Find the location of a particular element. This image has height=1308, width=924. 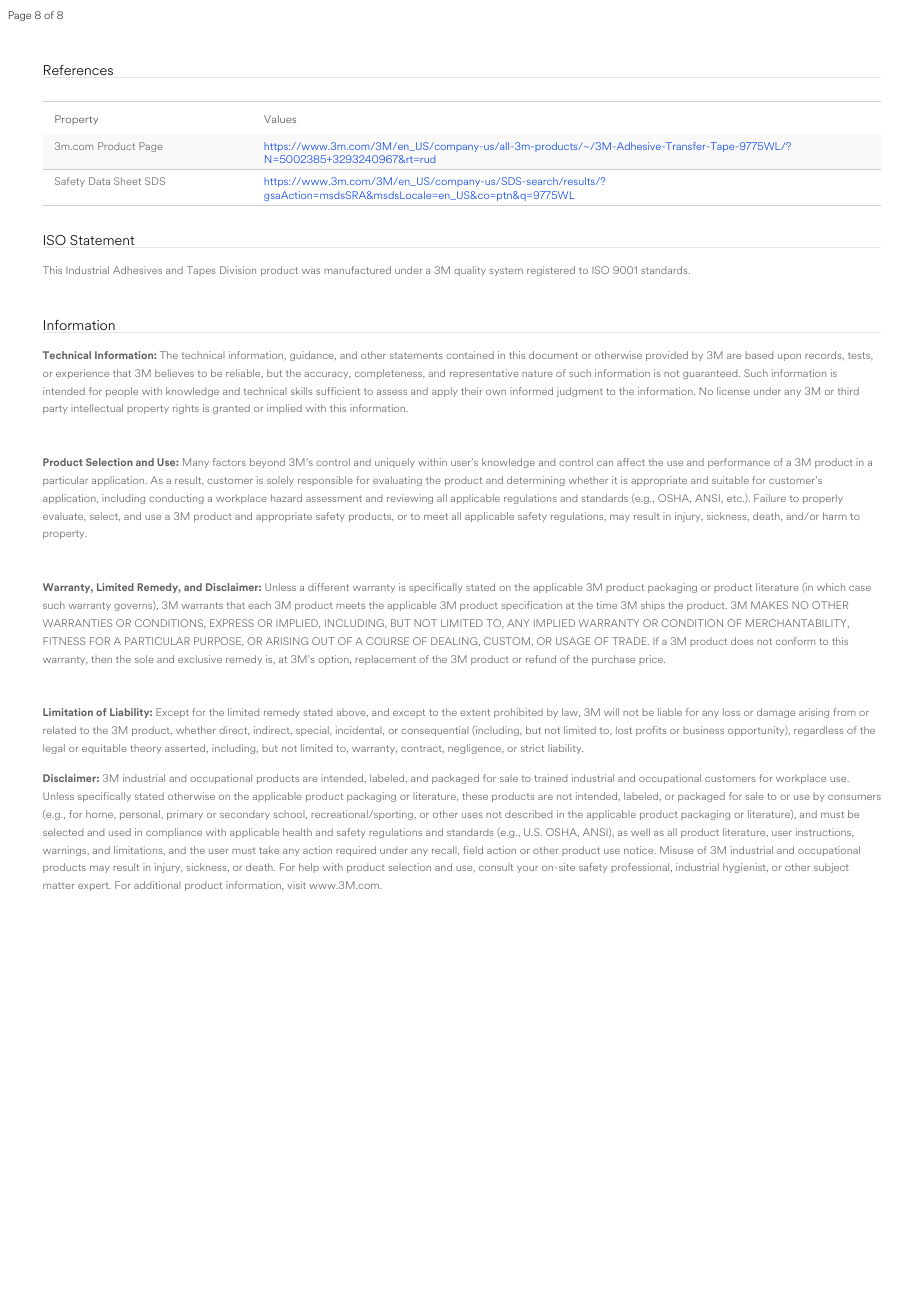

replacement is located at coordinates (385, 660).
